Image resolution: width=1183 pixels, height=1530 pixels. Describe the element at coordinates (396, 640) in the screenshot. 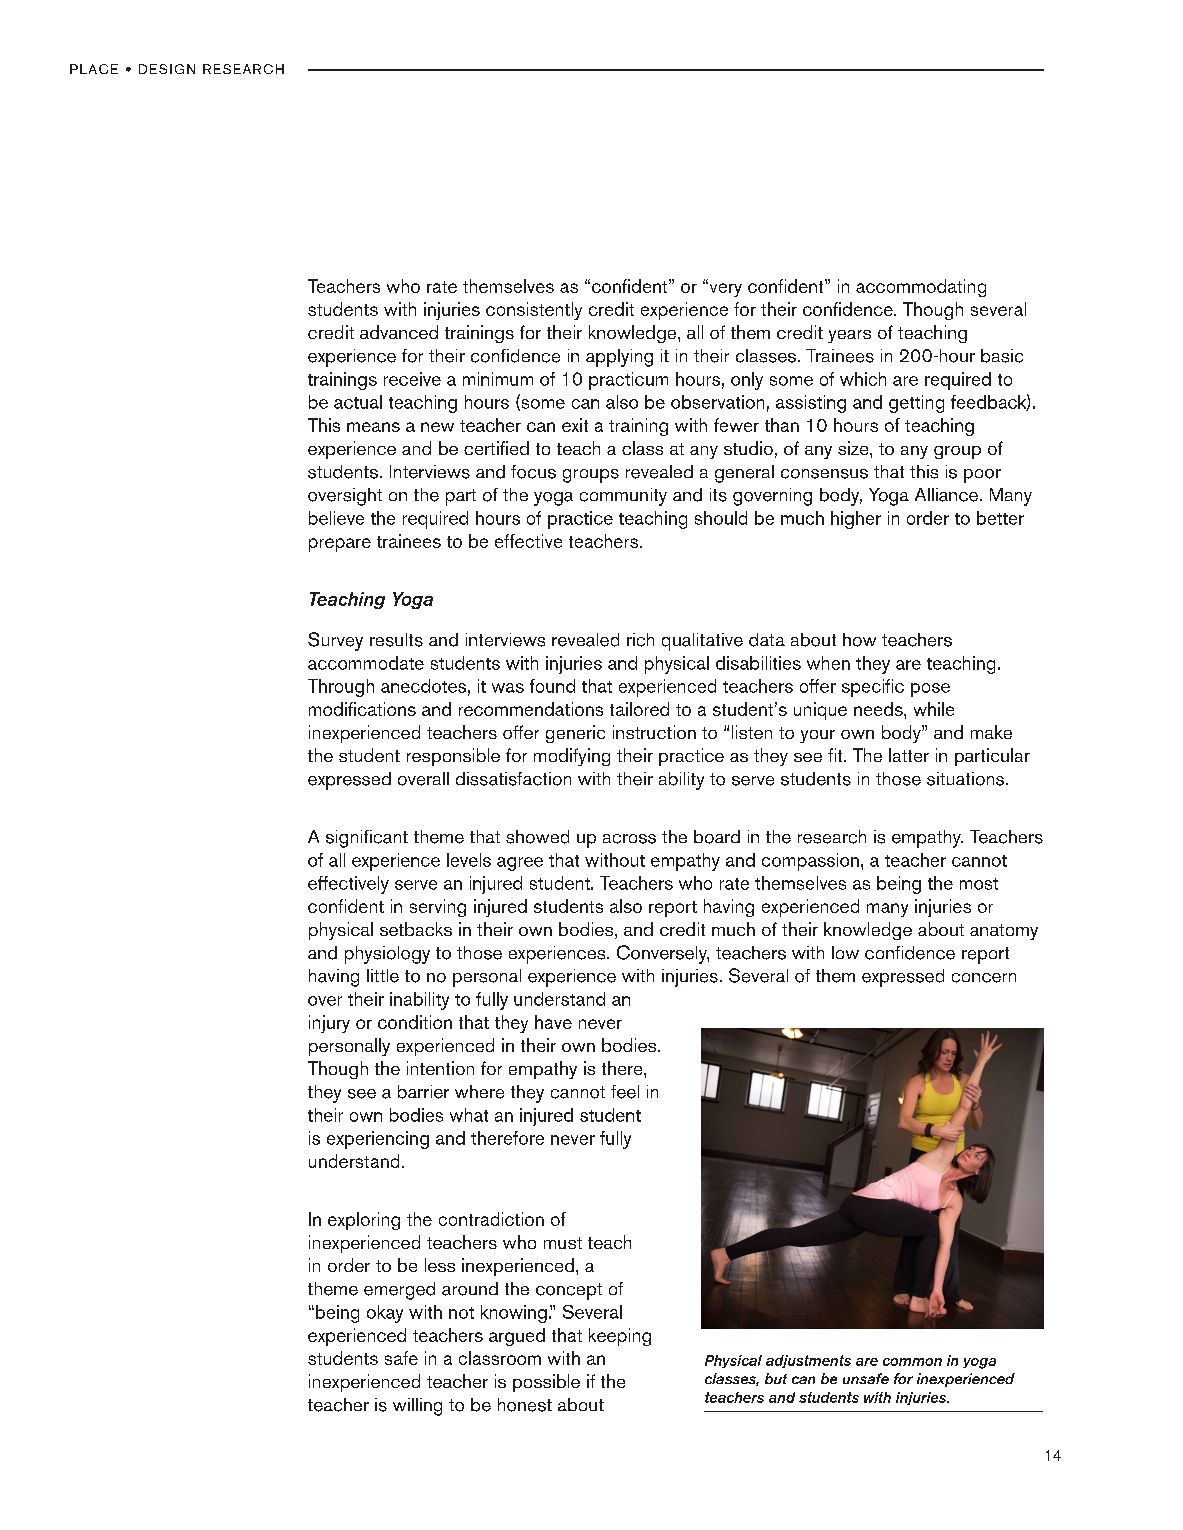

I see `results` at that location.
